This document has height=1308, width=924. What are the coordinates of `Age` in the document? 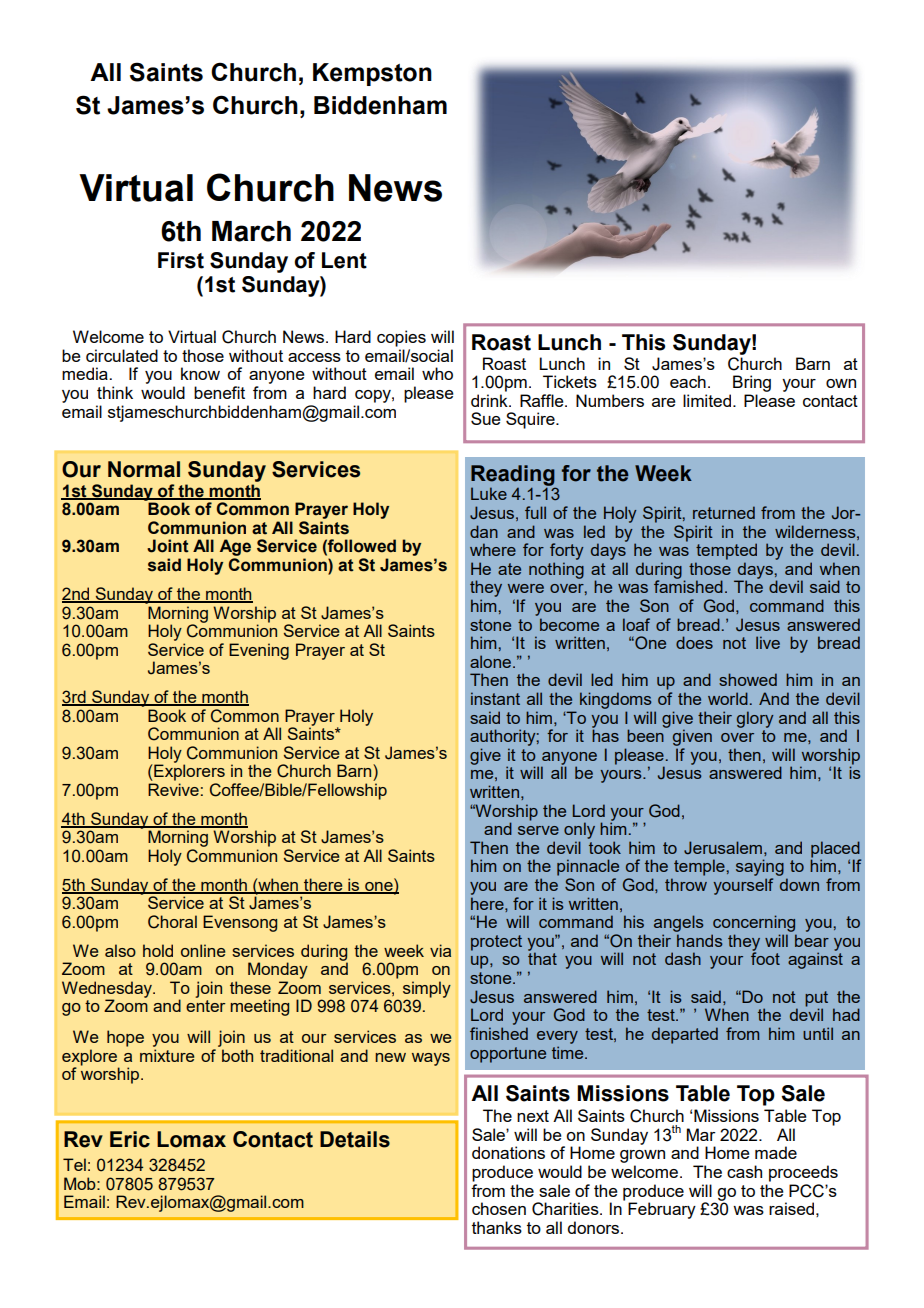 It's located at (235, 549).
